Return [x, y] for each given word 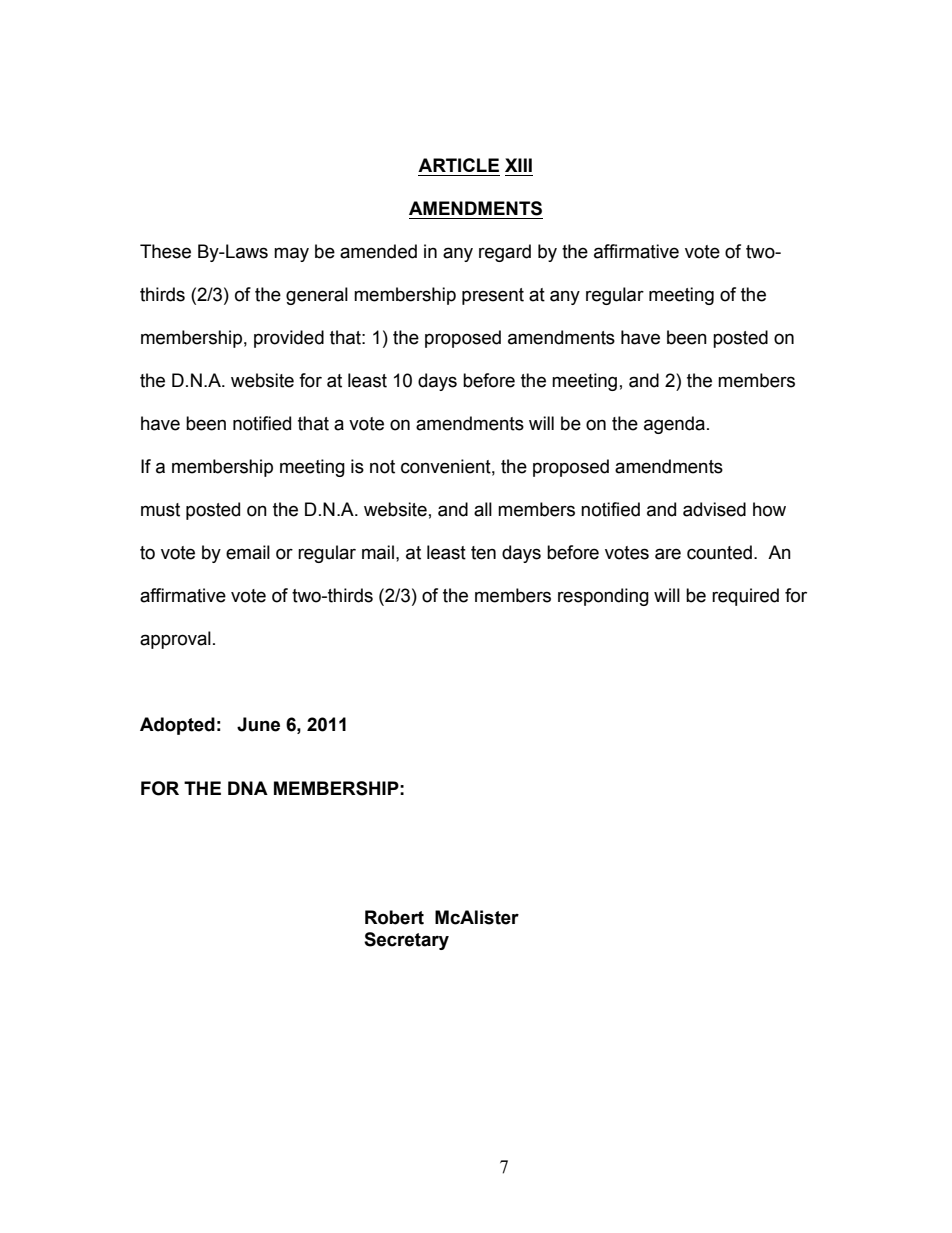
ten [483, 553]
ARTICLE [458, 165]
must [160, 510]
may [291, 254]
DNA [248, 788]
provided [289, 339]
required [745, 597]
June [258, 724]
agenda [674, 425]
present [493, 296]
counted [719, 552]
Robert [394, 917]
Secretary [406, 941]
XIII [518, 165]
